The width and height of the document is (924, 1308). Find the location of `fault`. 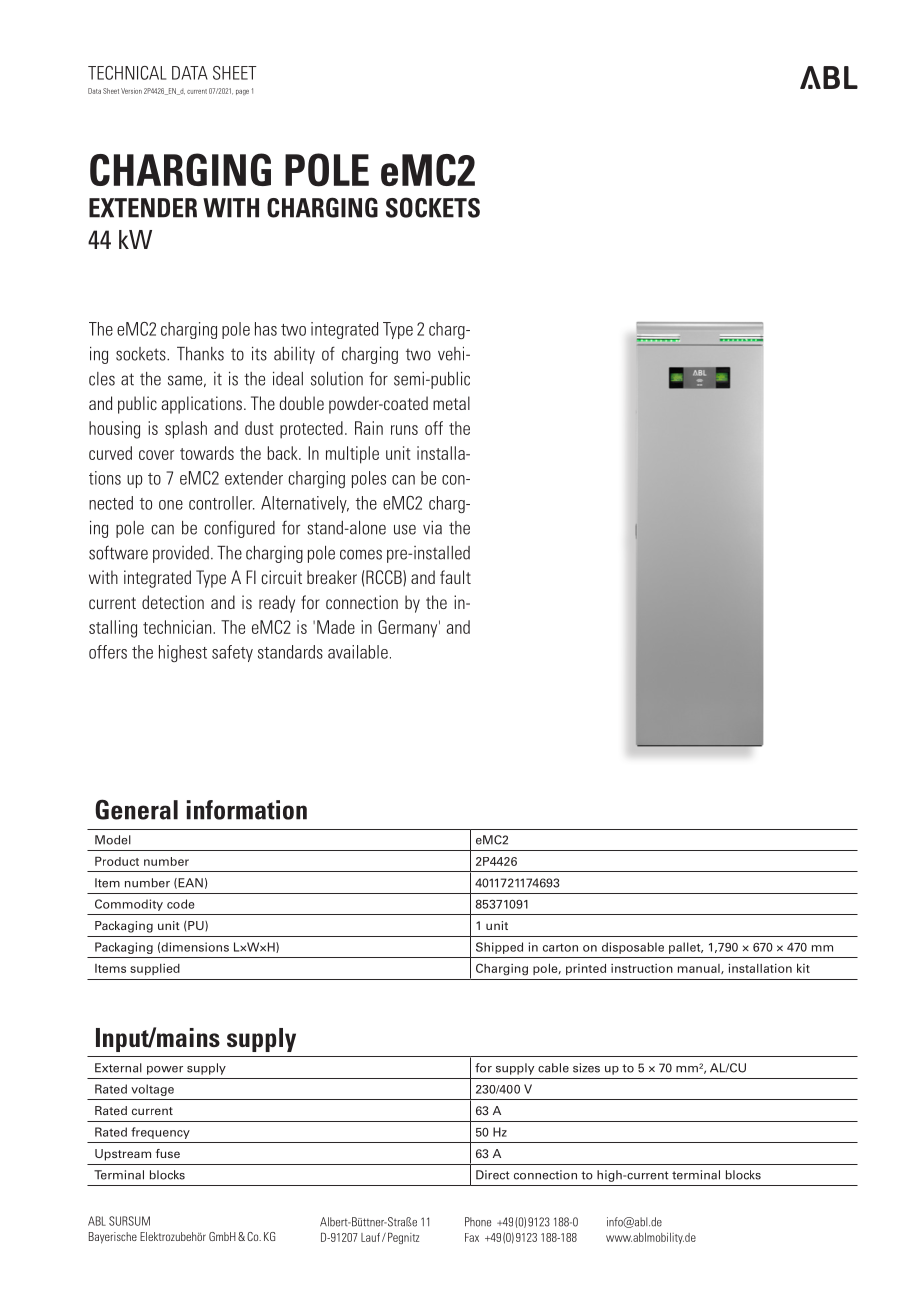

fault is located at coordinates (455, 577).
